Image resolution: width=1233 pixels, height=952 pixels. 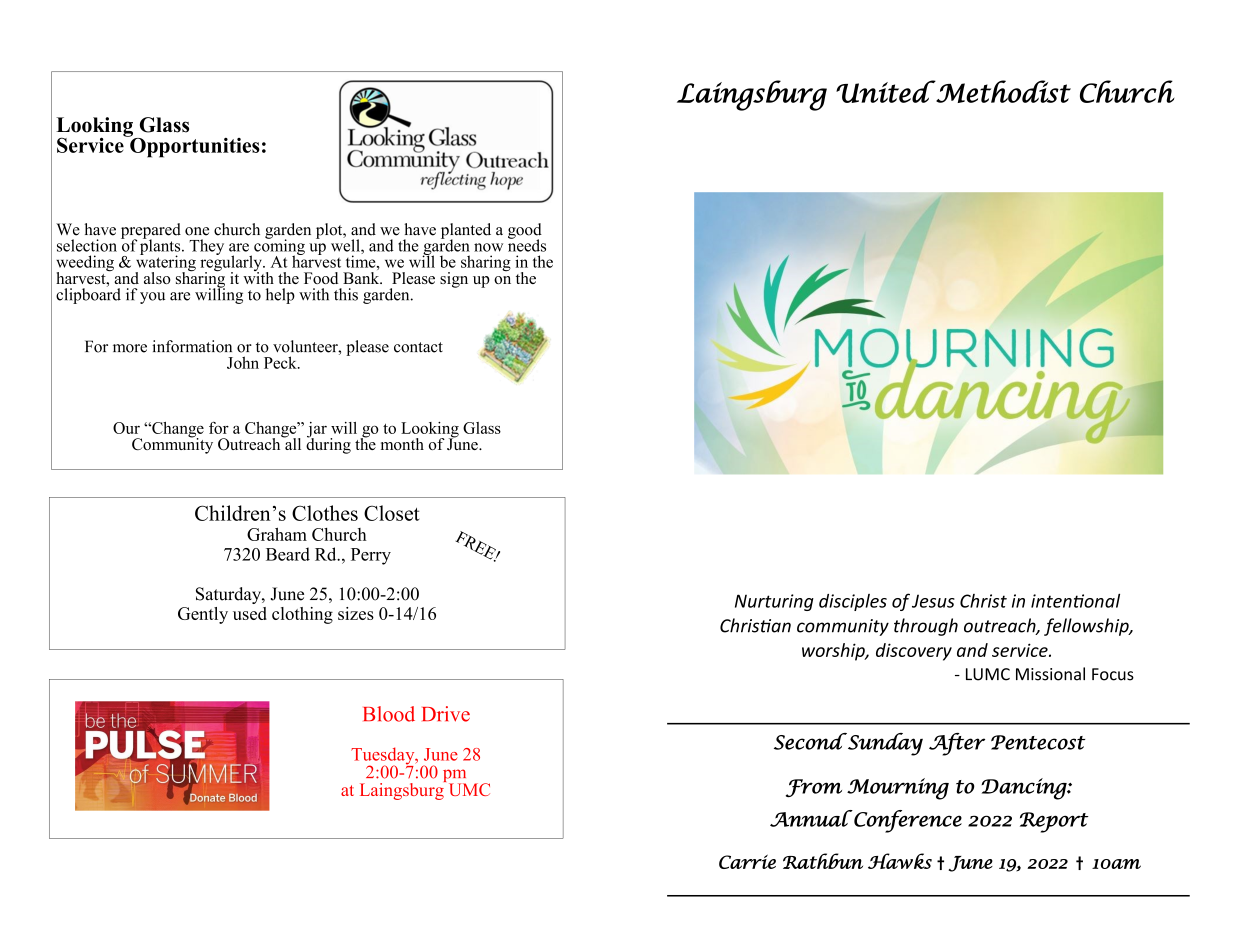 I want to click on Jesus, so click(x=933, y=601).
